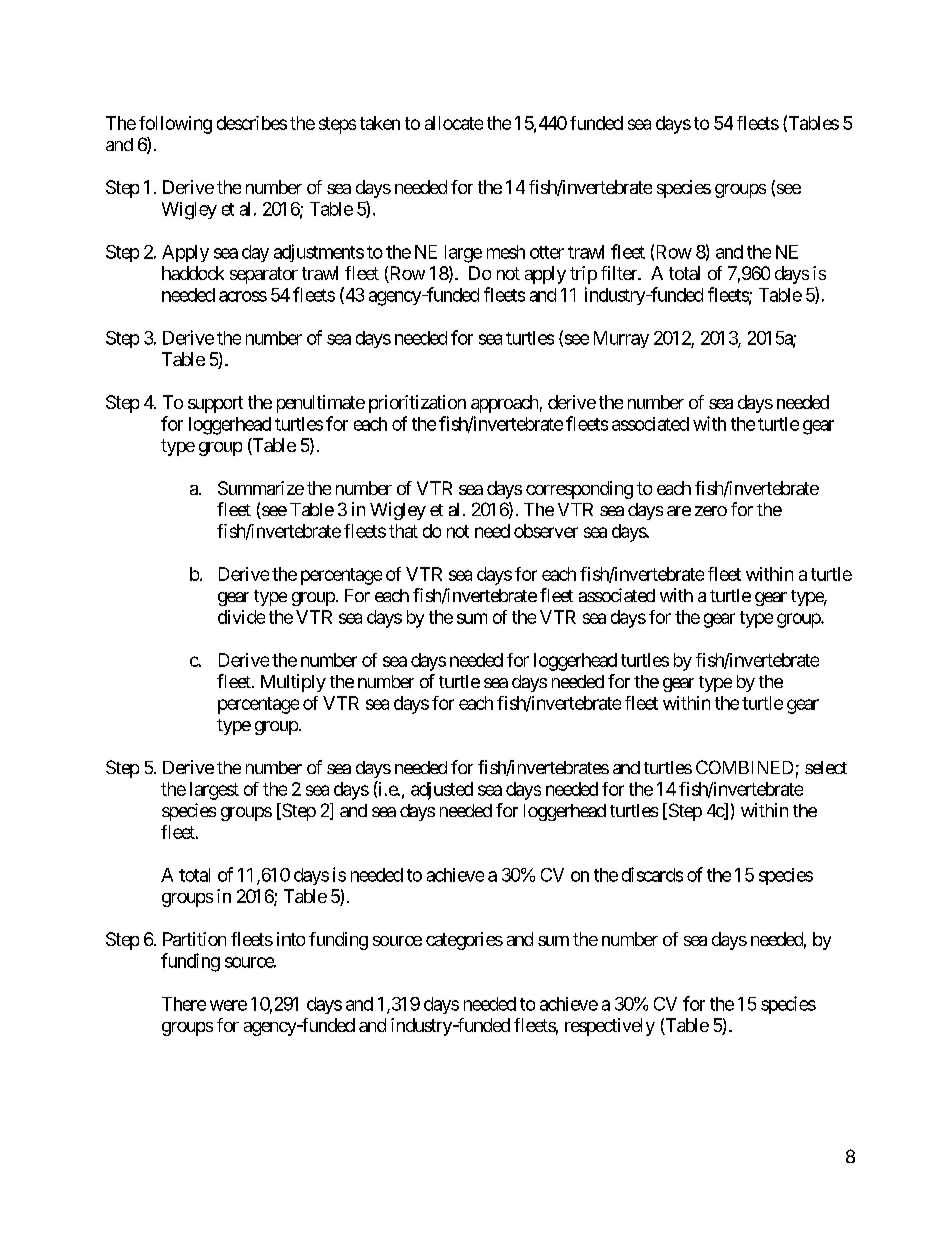 This screenshot has width=952, height=1233. Describe the element at coordinates (215, 404) in the screenshot. I see `support` at that location.
